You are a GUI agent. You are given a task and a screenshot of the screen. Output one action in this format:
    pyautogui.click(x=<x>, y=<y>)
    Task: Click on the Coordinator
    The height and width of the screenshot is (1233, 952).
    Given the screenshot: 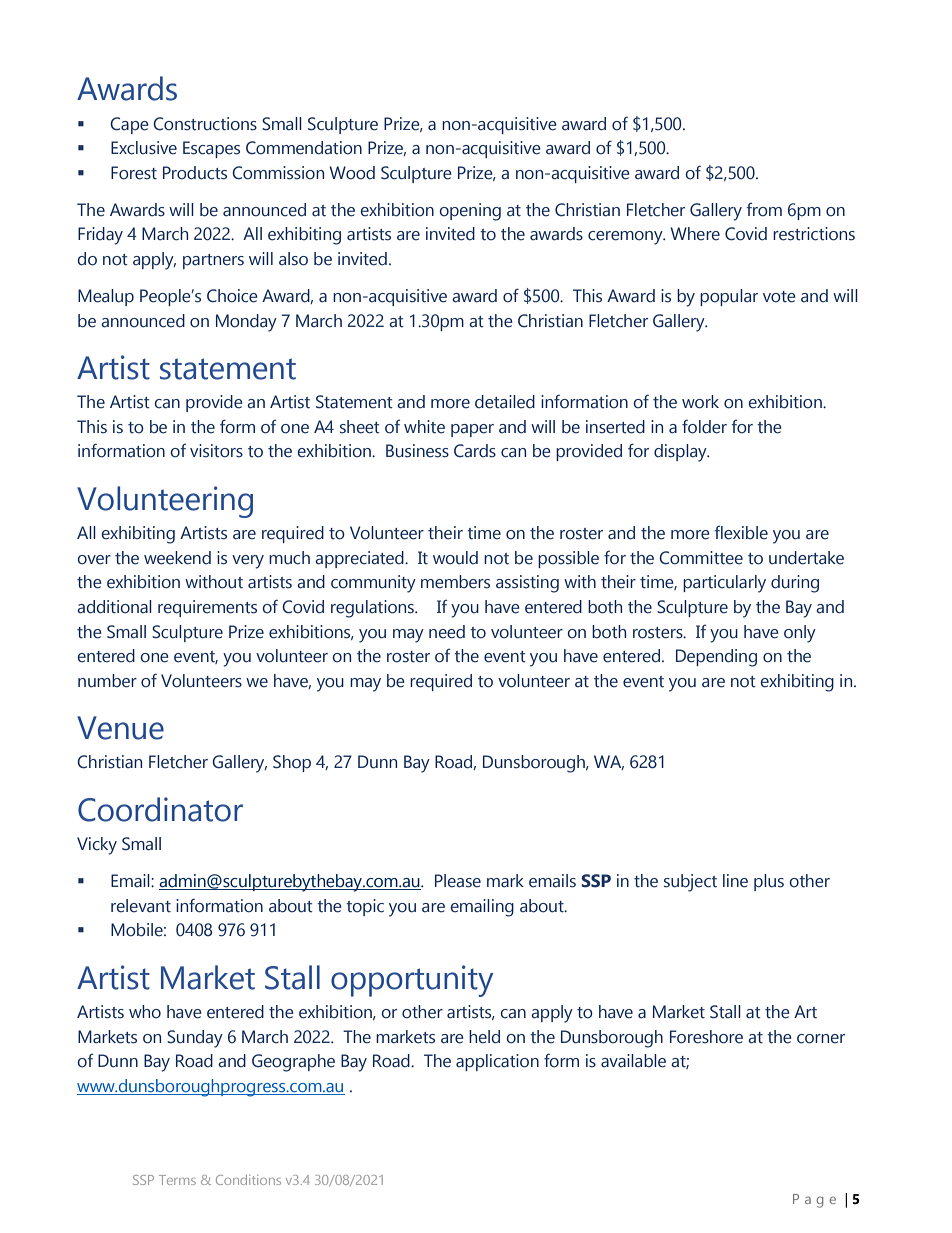 What is the action you would take?
    pyautogui.click(x=160, y=809)
